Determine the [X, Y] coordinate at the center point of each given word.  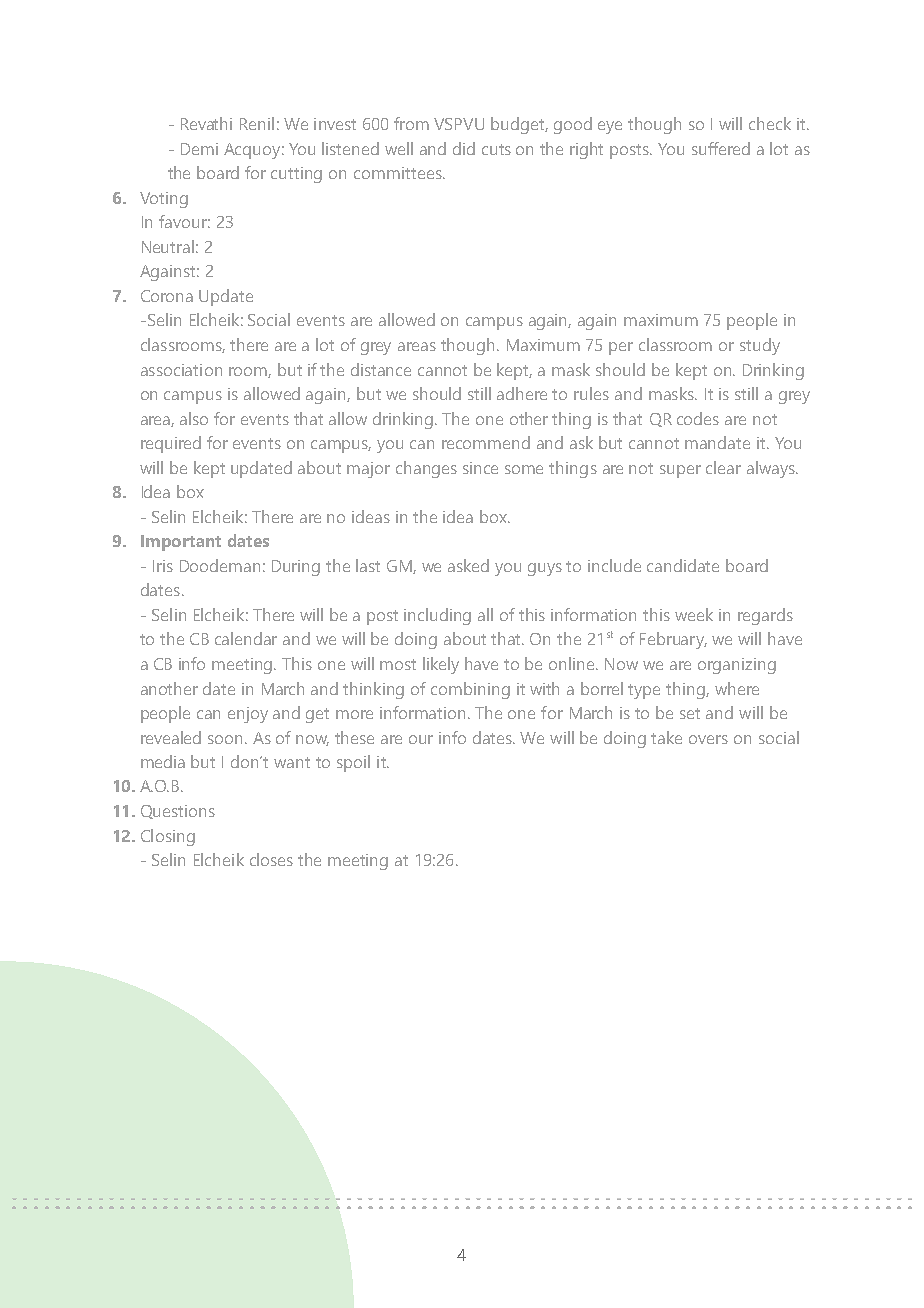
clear [723, 467]
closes [271, 859]
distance [381, 369]
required [171, 444]
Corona [167, 296]
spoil [353, 763]
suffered [721, 148]
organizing [737, 666]
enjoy [248, 715]
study [760, 346]
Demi [199, 149]
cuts [496, 149]
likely [441, 665]
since [480, 468]
